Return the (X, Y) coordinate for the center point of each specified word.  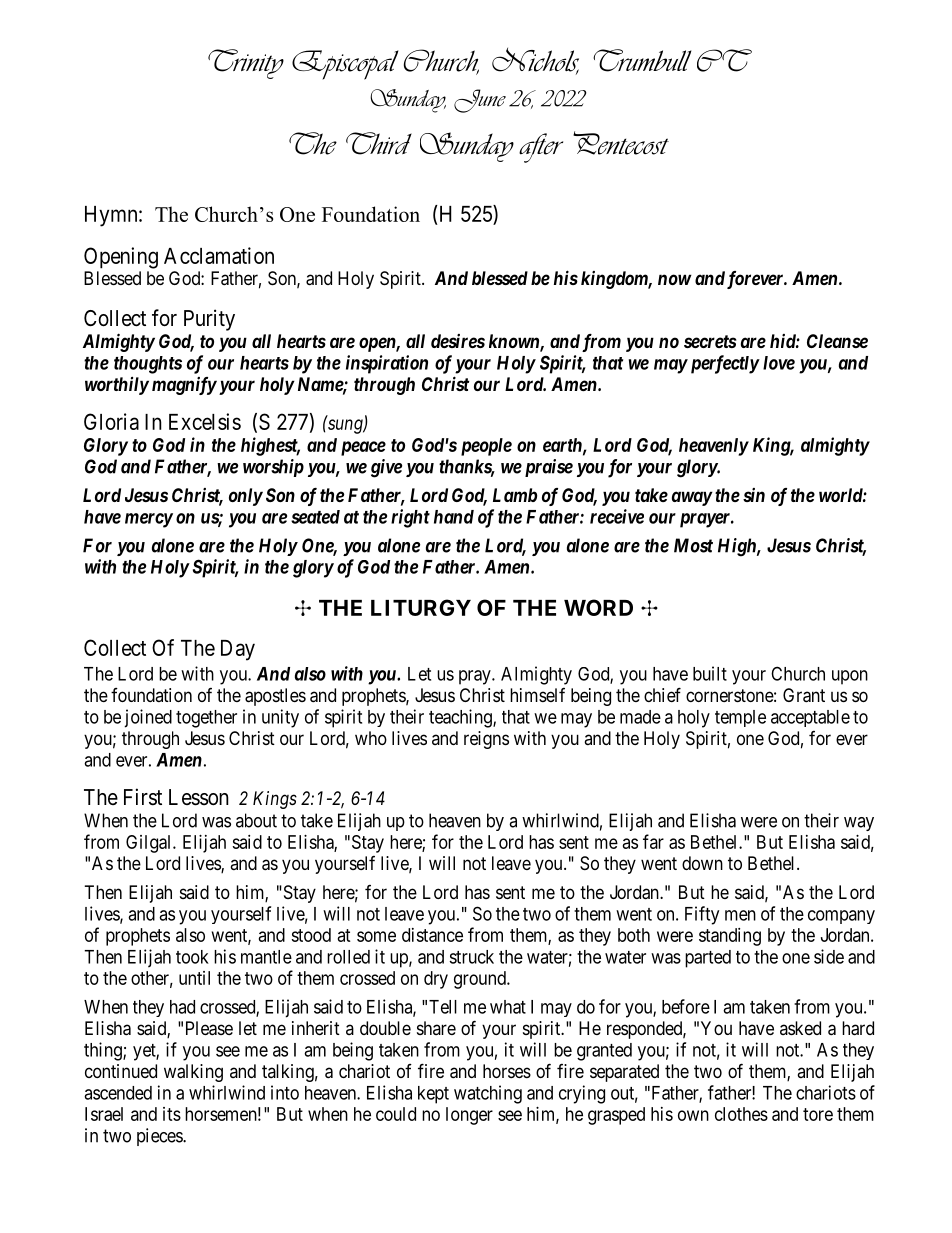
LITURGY (421, 607)
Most (693, 545)
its (172, 1114)
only (246, 497)
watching (488, 1094)
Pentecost (621, 143)
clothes (741, 1114)
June (480, 101)
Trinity (246, 64)
